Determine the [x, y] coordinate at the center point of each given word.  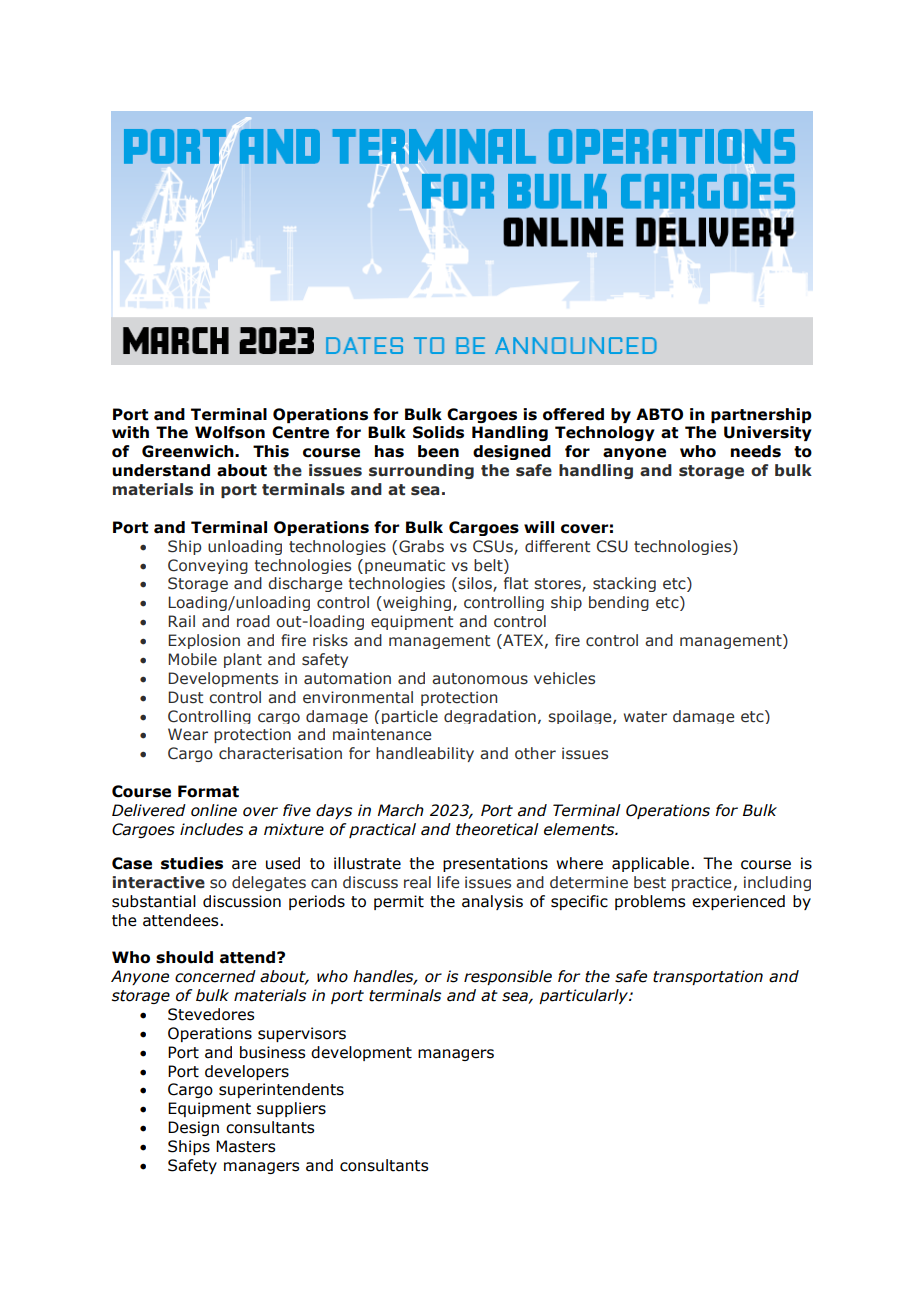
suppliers [291, 1109]
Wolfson [230, 432]
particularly [584, 996]
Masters [245, 1146]
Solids [438, 432]
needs [756, 451]
